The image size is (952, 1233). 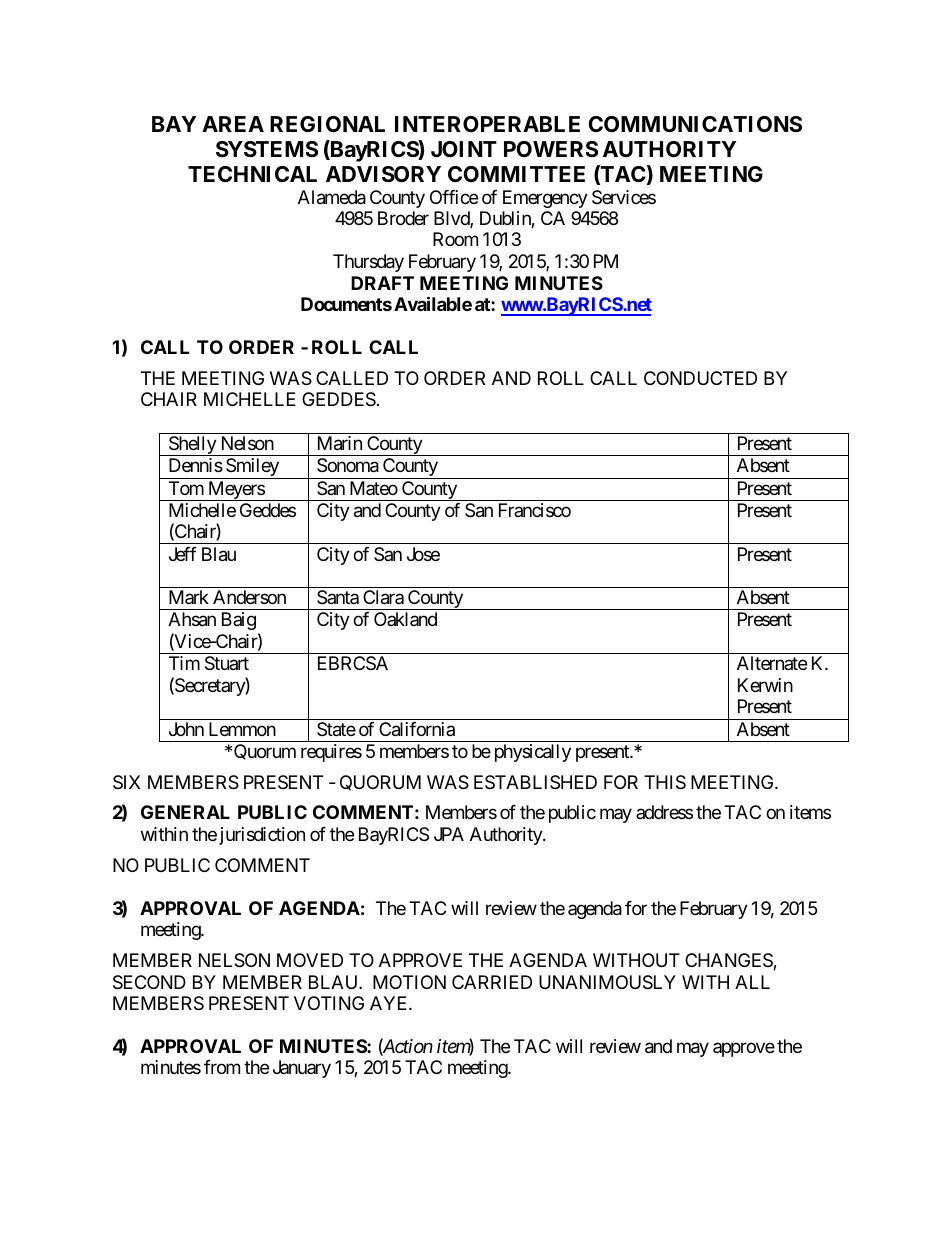 What do you see at coordinates (189, 597) in the image?
I see `Mark` at bounding box center [189, 597].
